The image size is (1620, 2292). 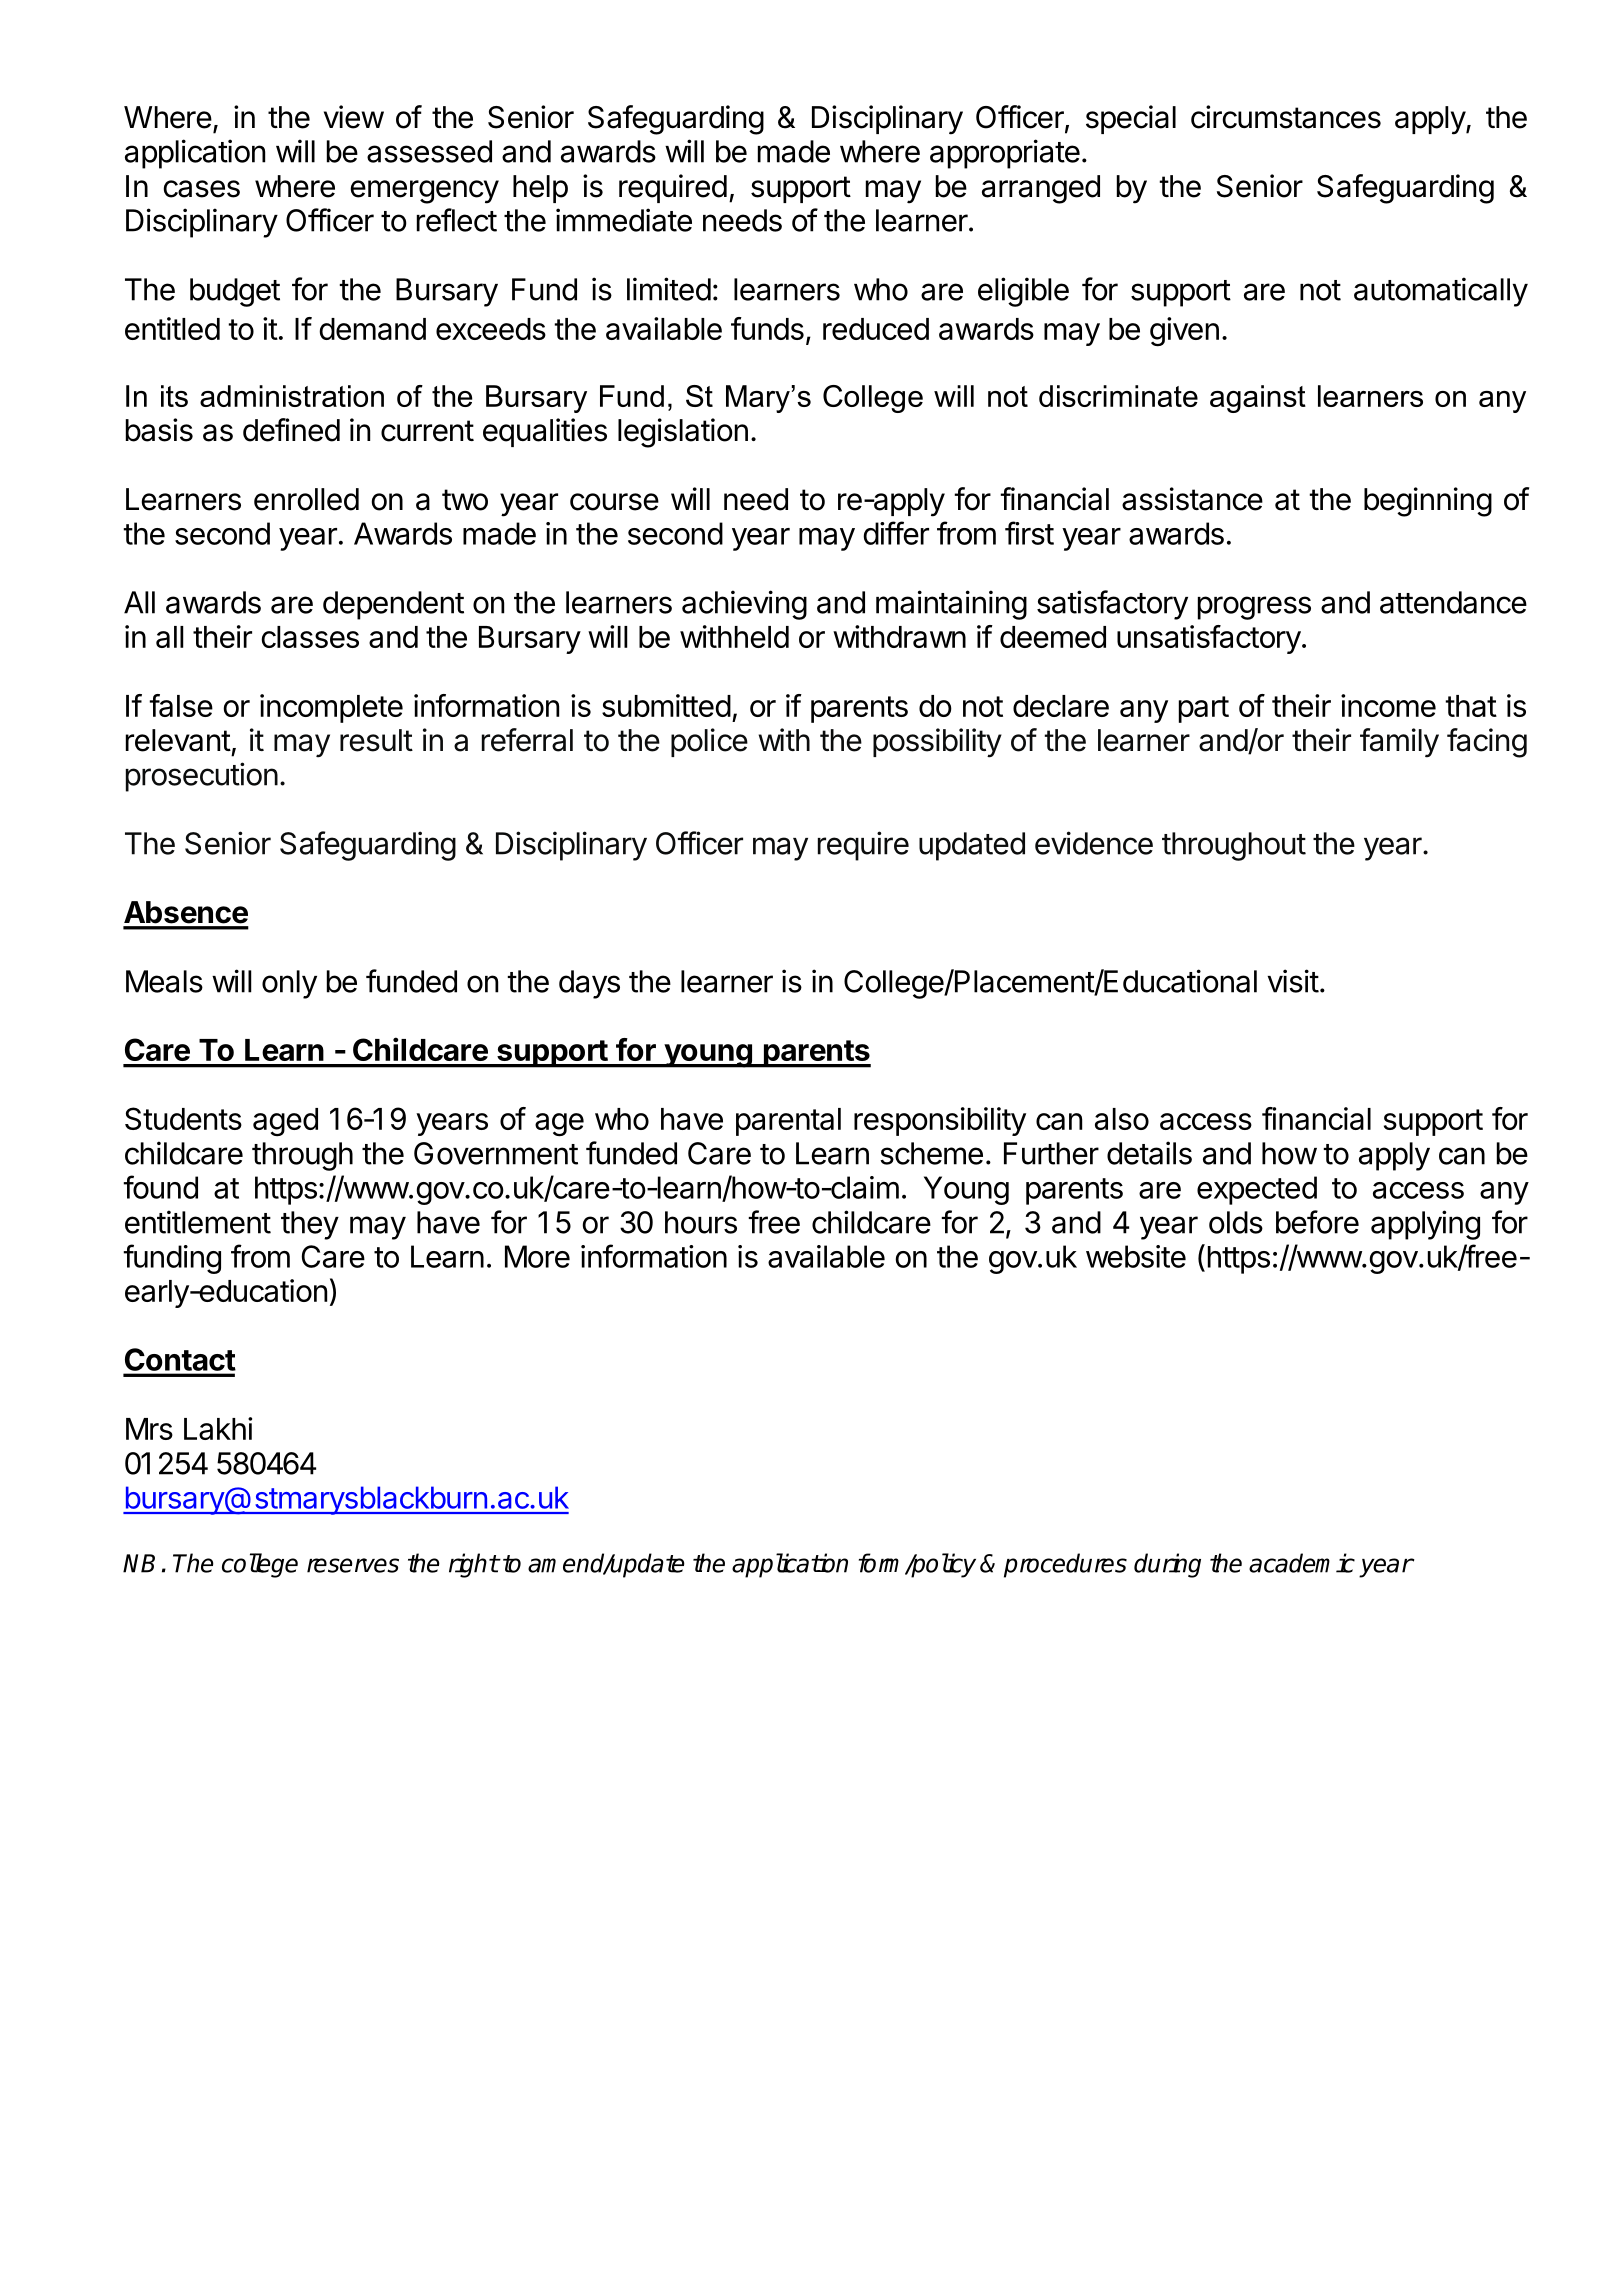 What do you see at coordinates (353, 1565) in the document?
I see `reserves` at bounding box center [353, 1565].
